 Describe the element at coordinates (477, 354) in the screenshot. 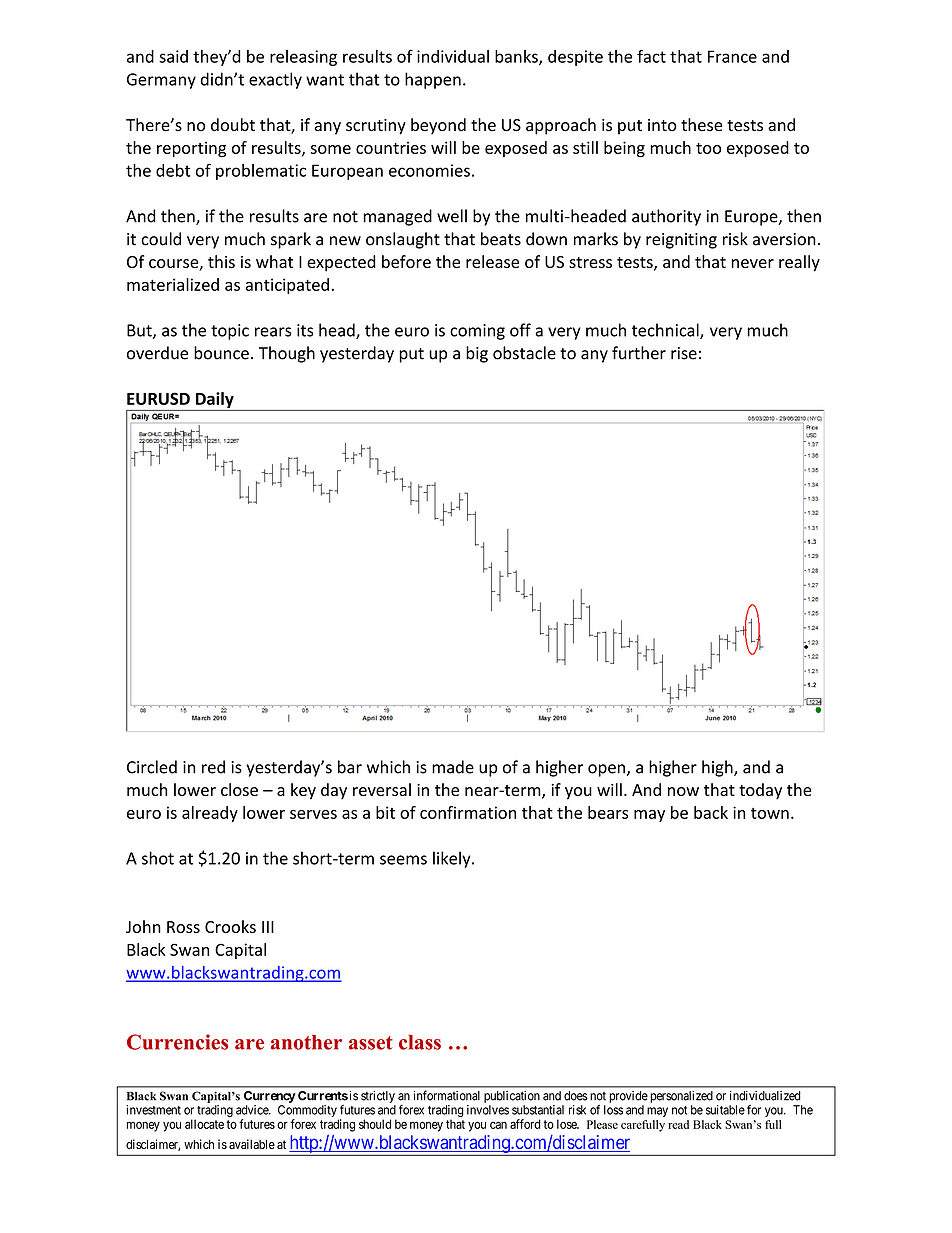

I see `big` at that location.
